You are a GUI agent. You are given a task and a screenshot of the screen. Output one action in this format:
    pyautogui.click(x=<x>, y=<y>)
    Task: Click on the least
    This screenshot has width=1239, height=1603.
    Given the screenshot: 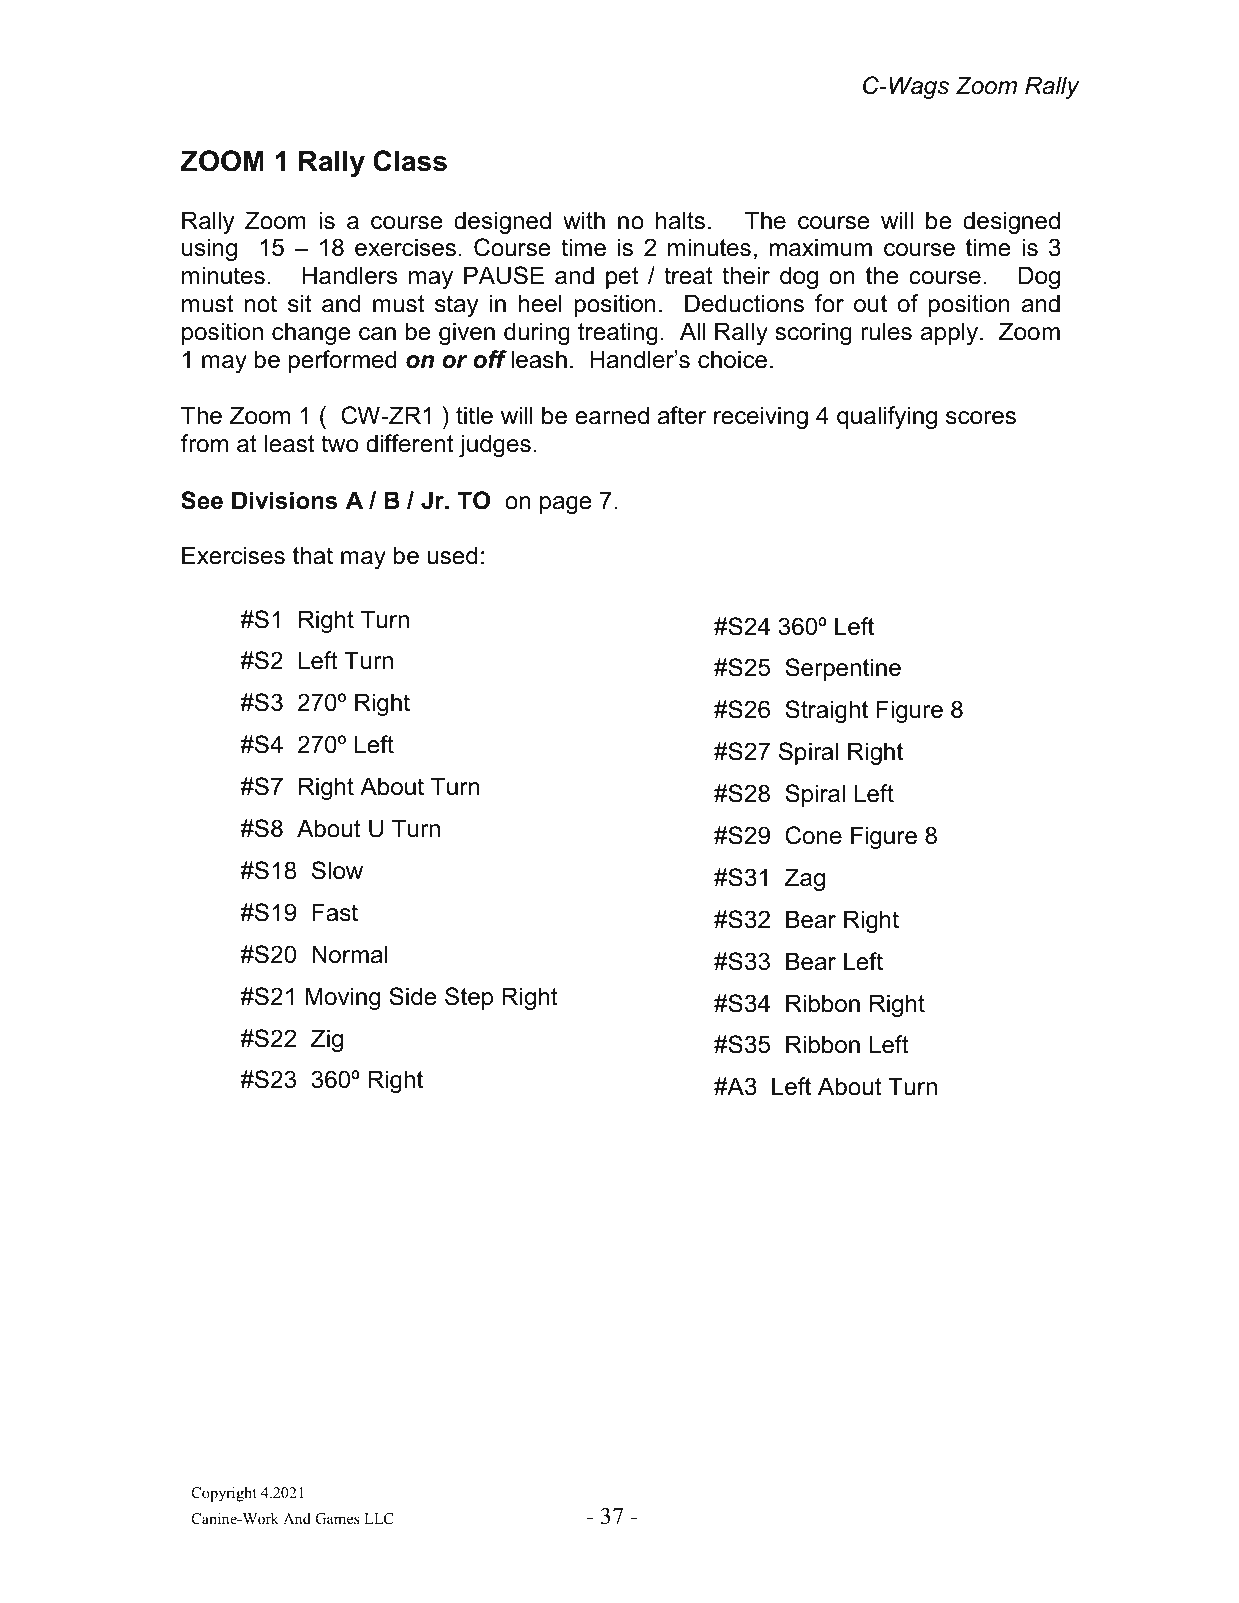 What is the action you would take?
    pyautogui.click(x=290, y=443)
